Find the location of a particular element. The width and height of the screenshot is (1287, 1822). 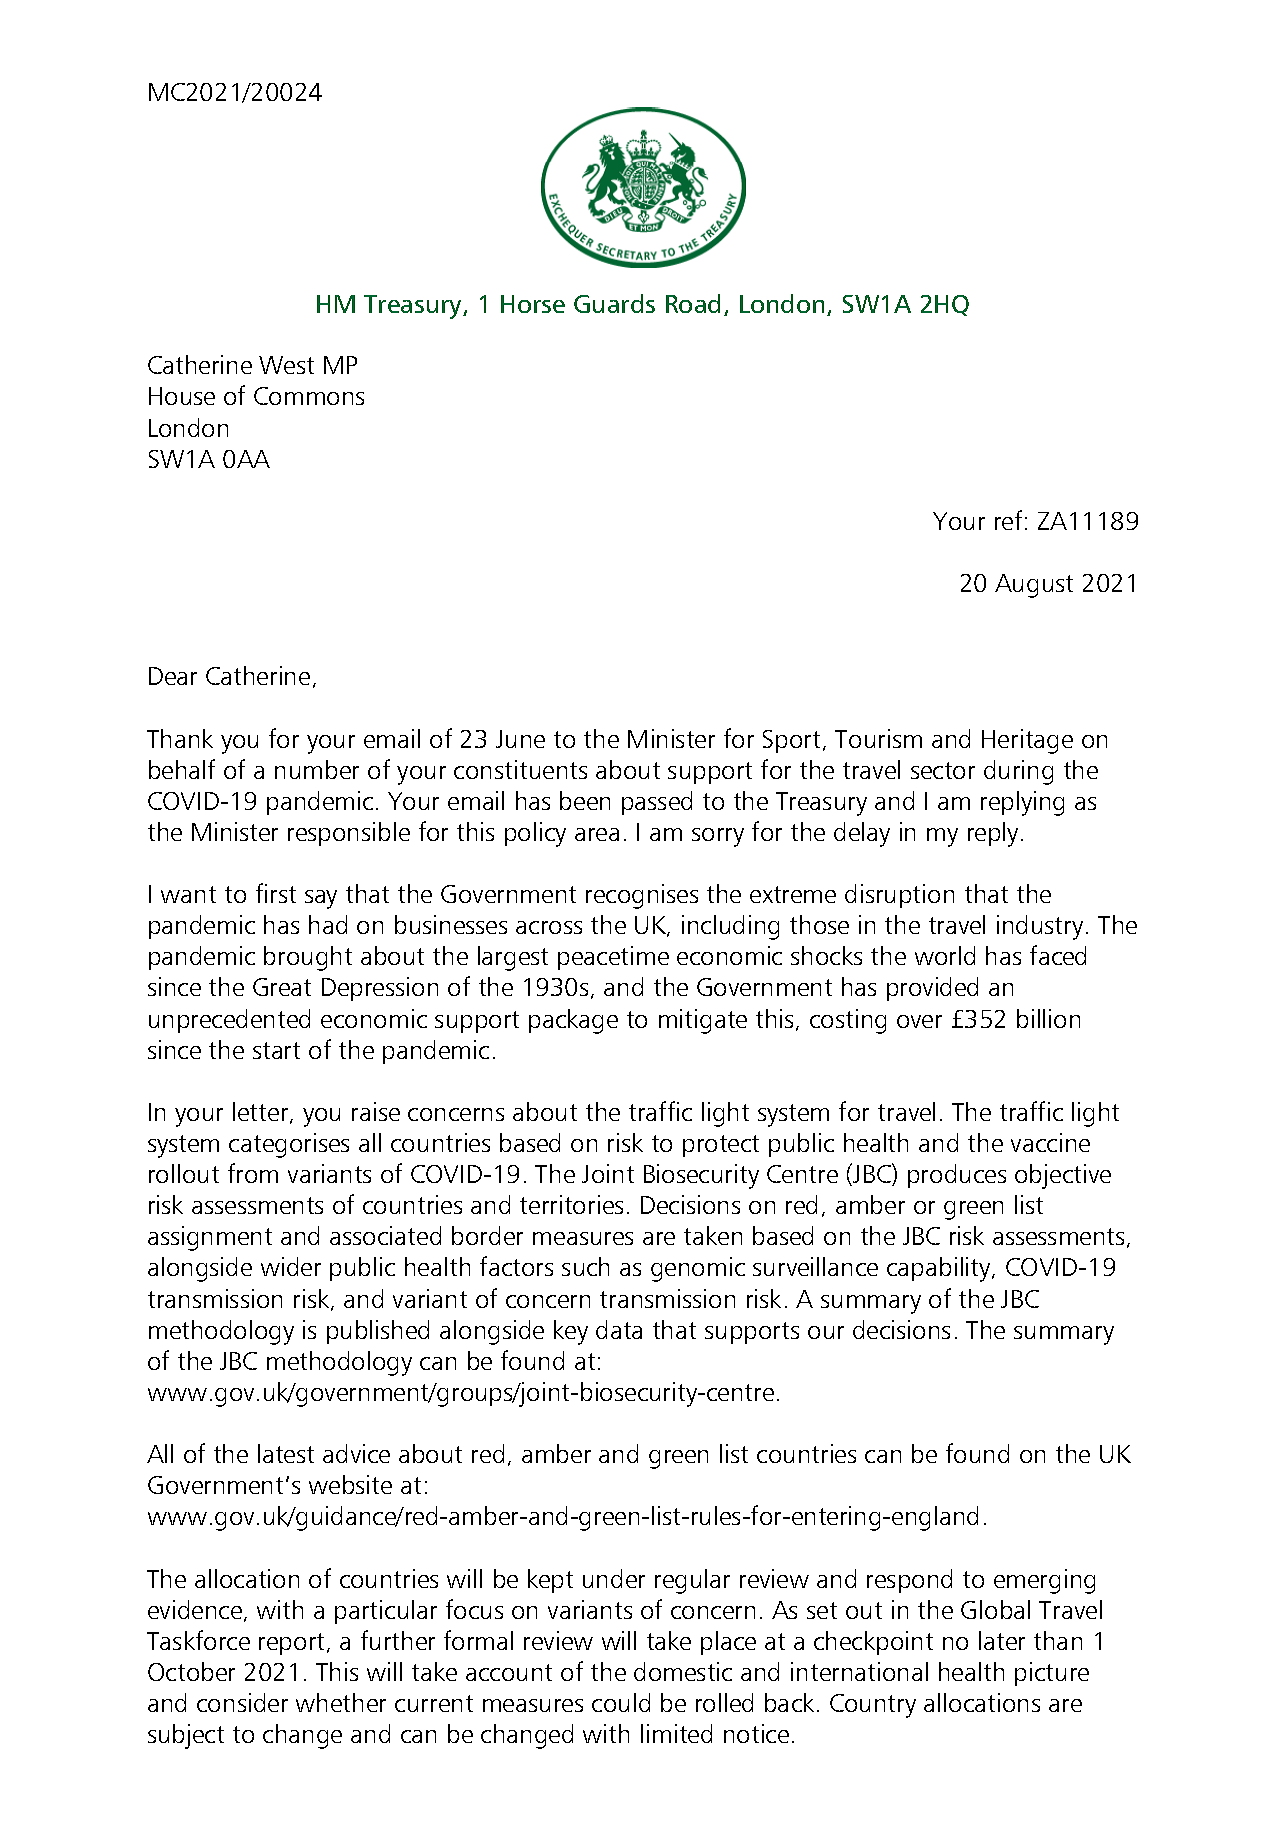

could is located at coordinates (621, 1702).
